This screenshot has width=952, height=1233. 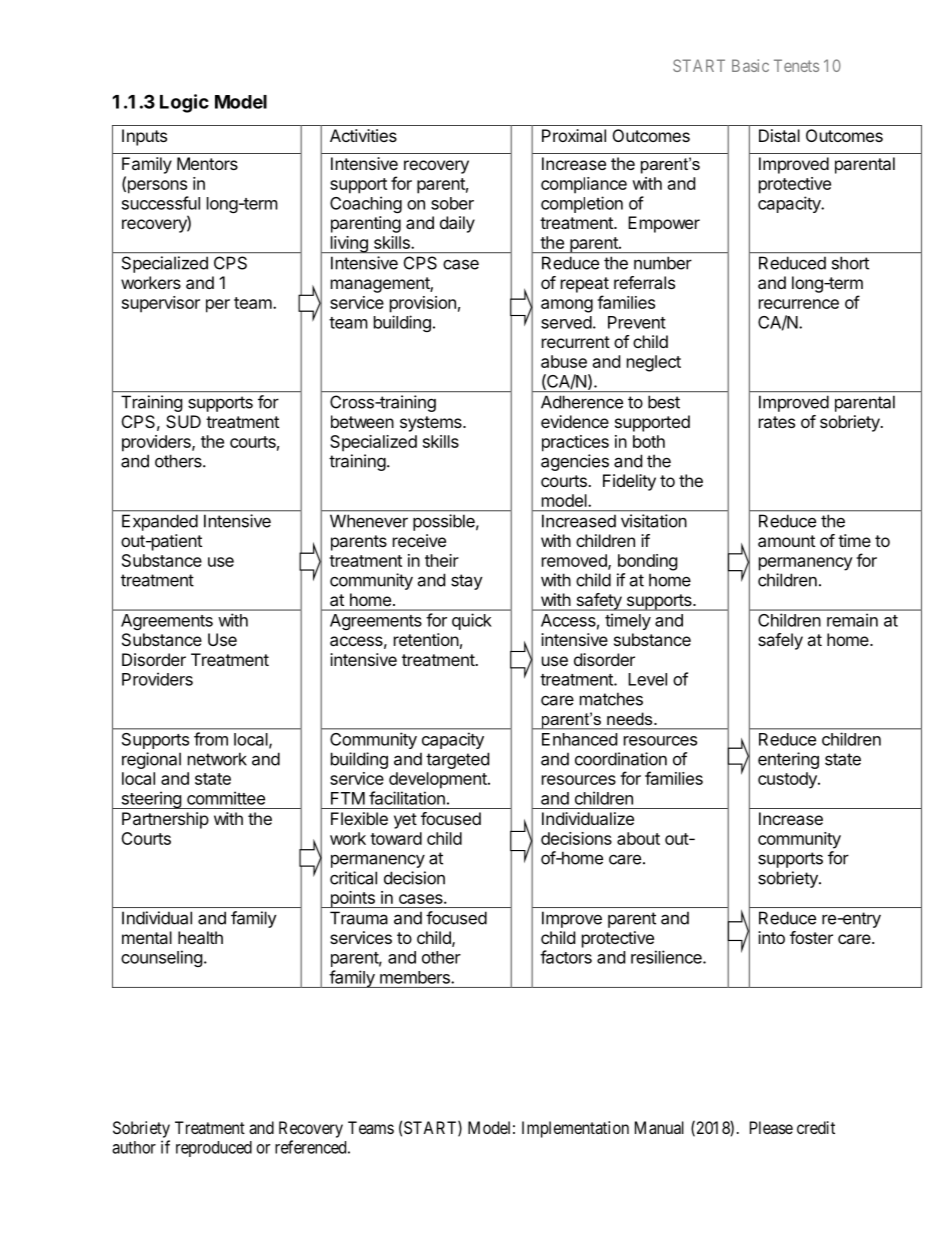 I want to click on toward, so click(x=396, y=838).
